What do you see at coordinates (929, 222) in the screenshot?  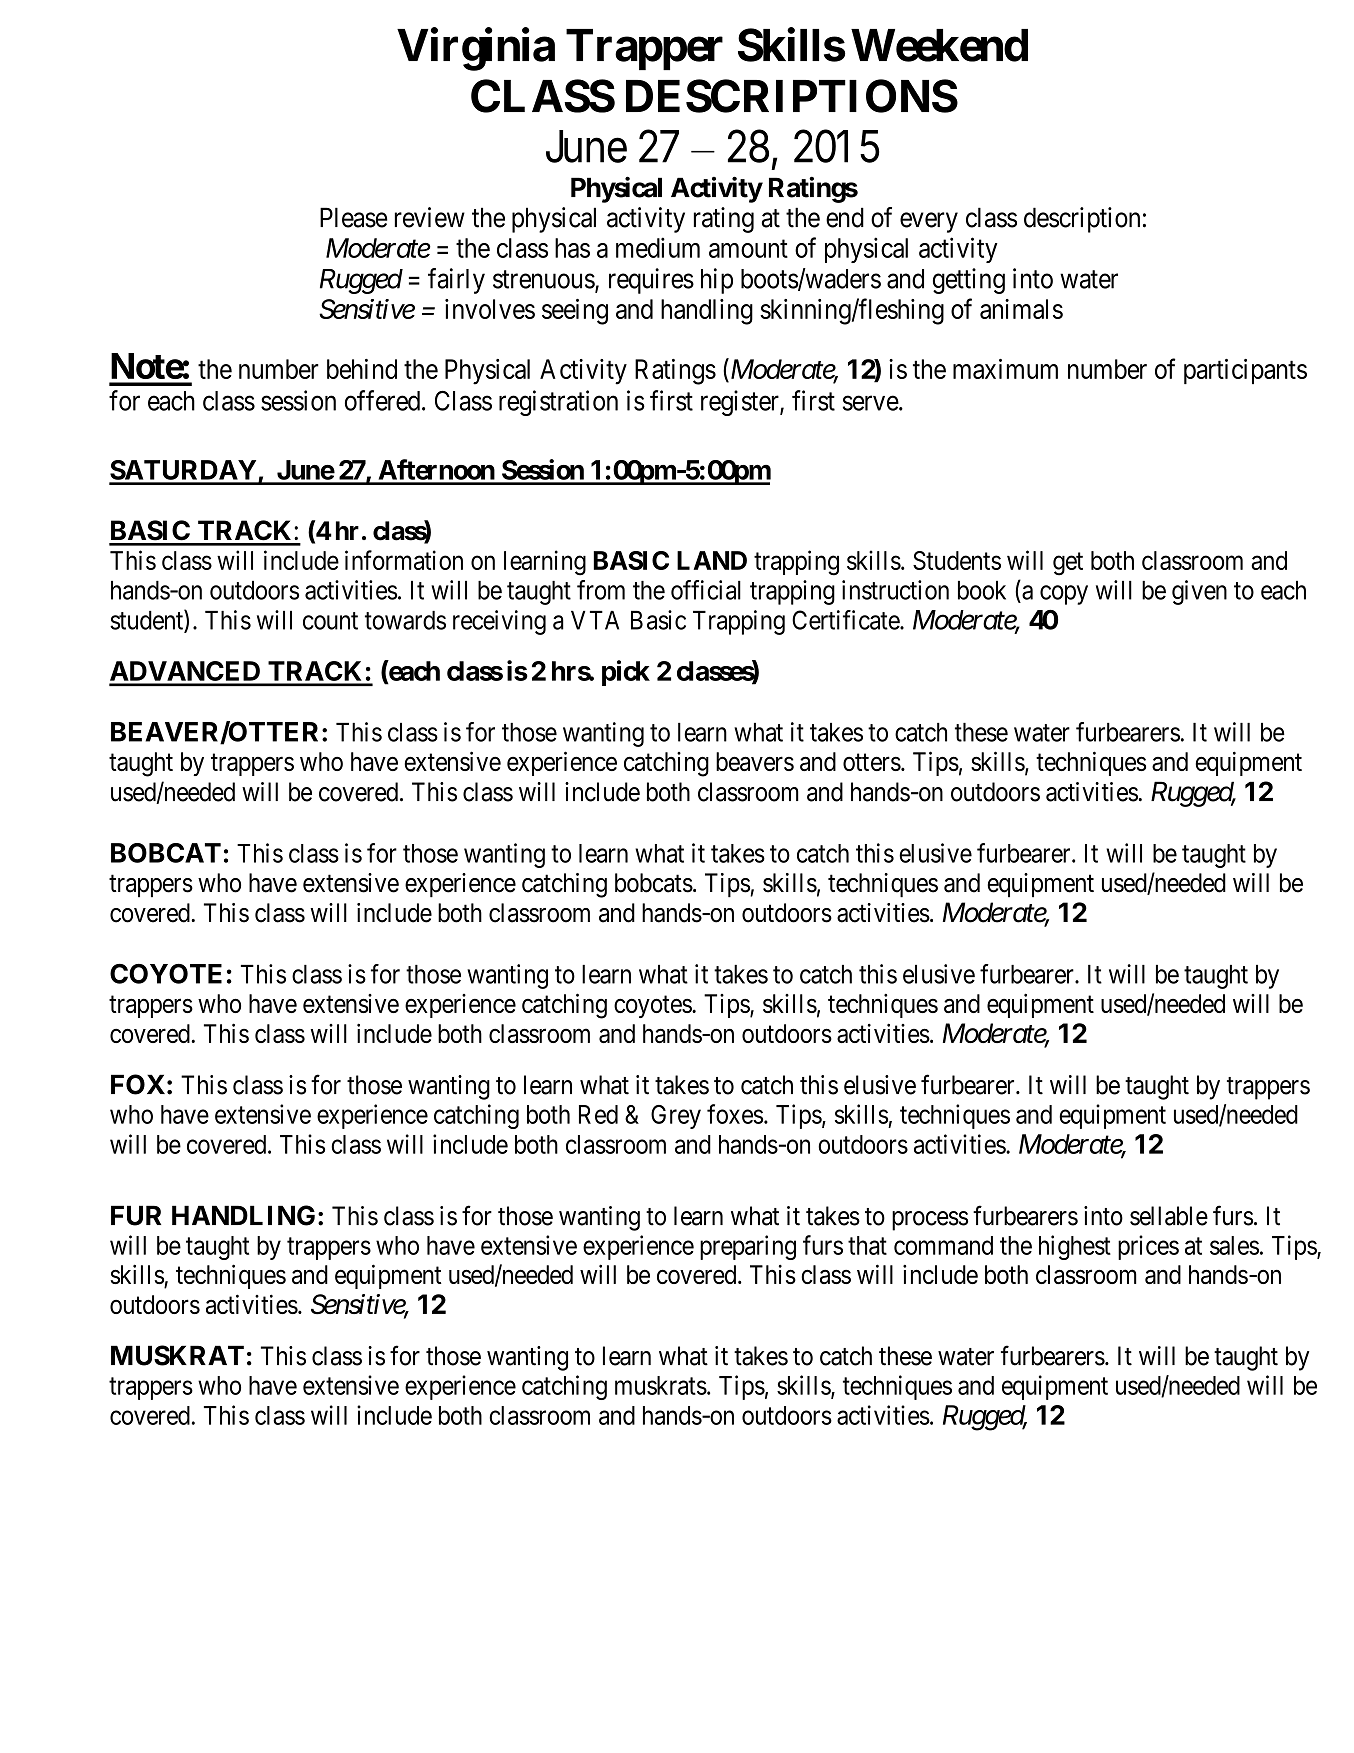 I see `every` at bounding box center [929, 222].
